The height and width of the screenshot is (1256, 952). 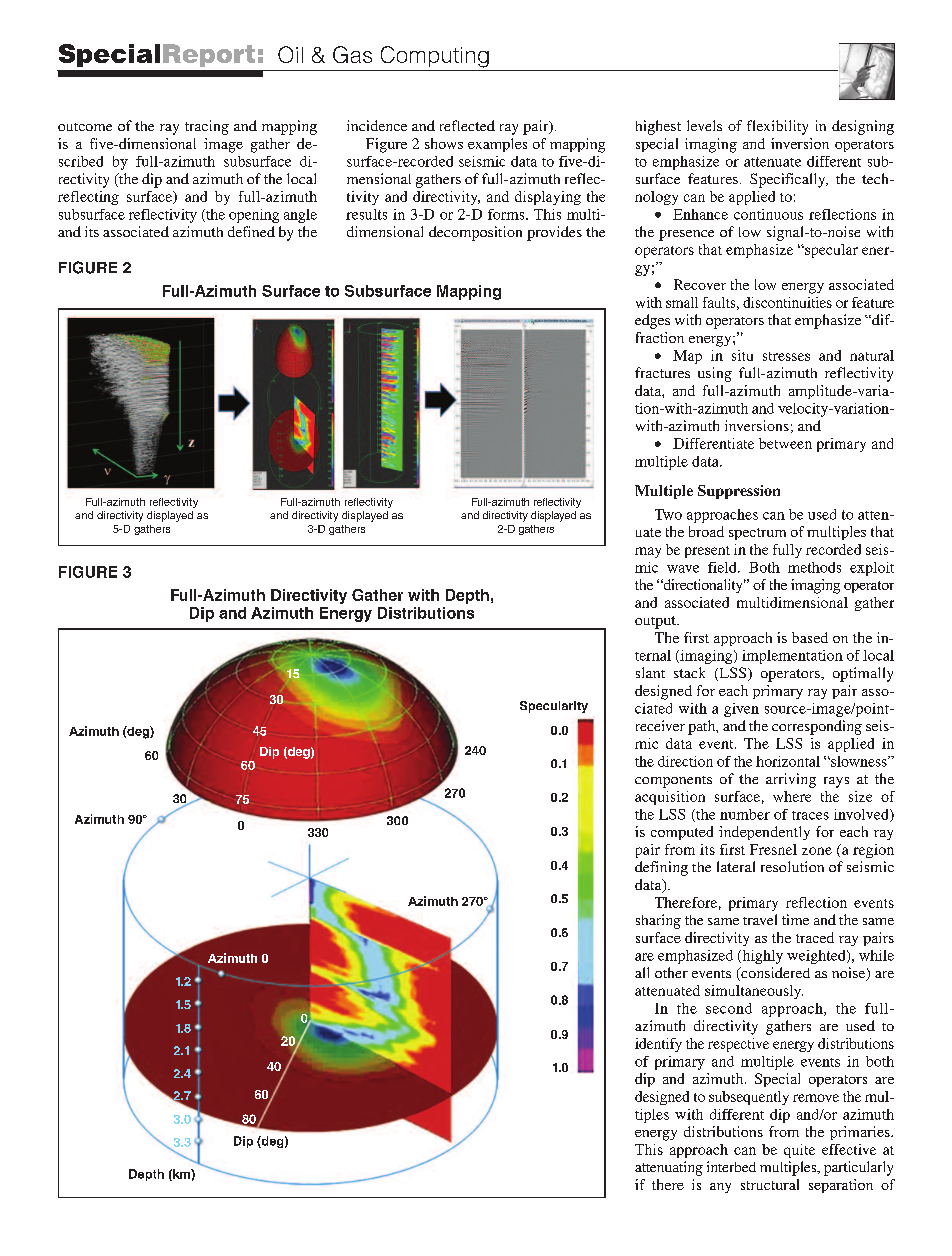 I want to click on tracing, so click(x=207, y=127).
